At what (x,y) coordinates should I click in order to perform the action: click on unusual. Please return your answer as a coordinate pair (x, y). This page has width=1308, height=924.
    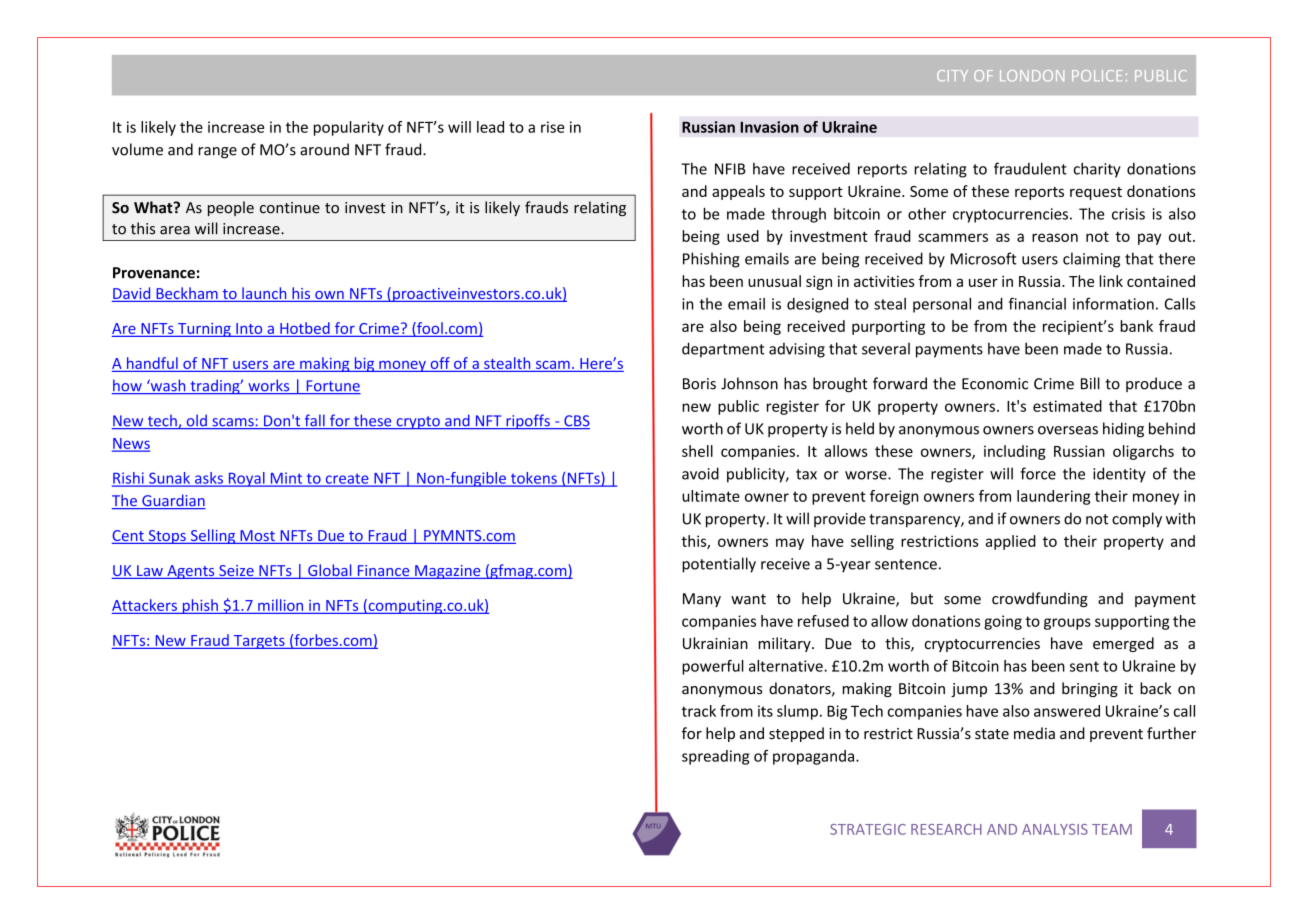
    Looking at the image, I should click on (774, 281).
